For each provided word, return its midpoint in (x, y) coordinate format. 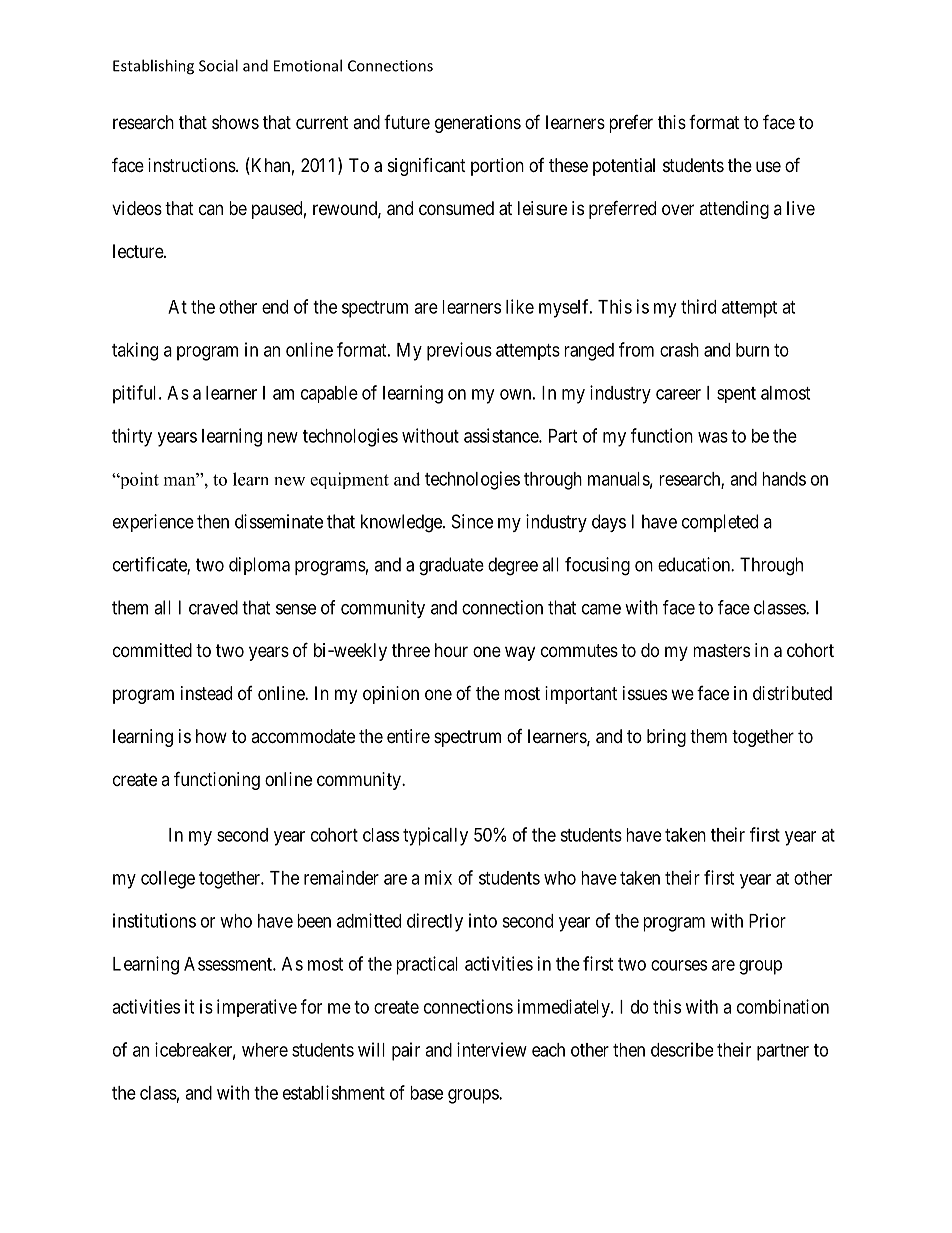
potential (624, 167)
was (713, 437)
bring (666, 738)
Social (218, 65)
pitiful (136, 394)
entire (408, 736)
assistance (502, 435)
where (265, 1050)
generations (478, 124)
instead (206, 693)
